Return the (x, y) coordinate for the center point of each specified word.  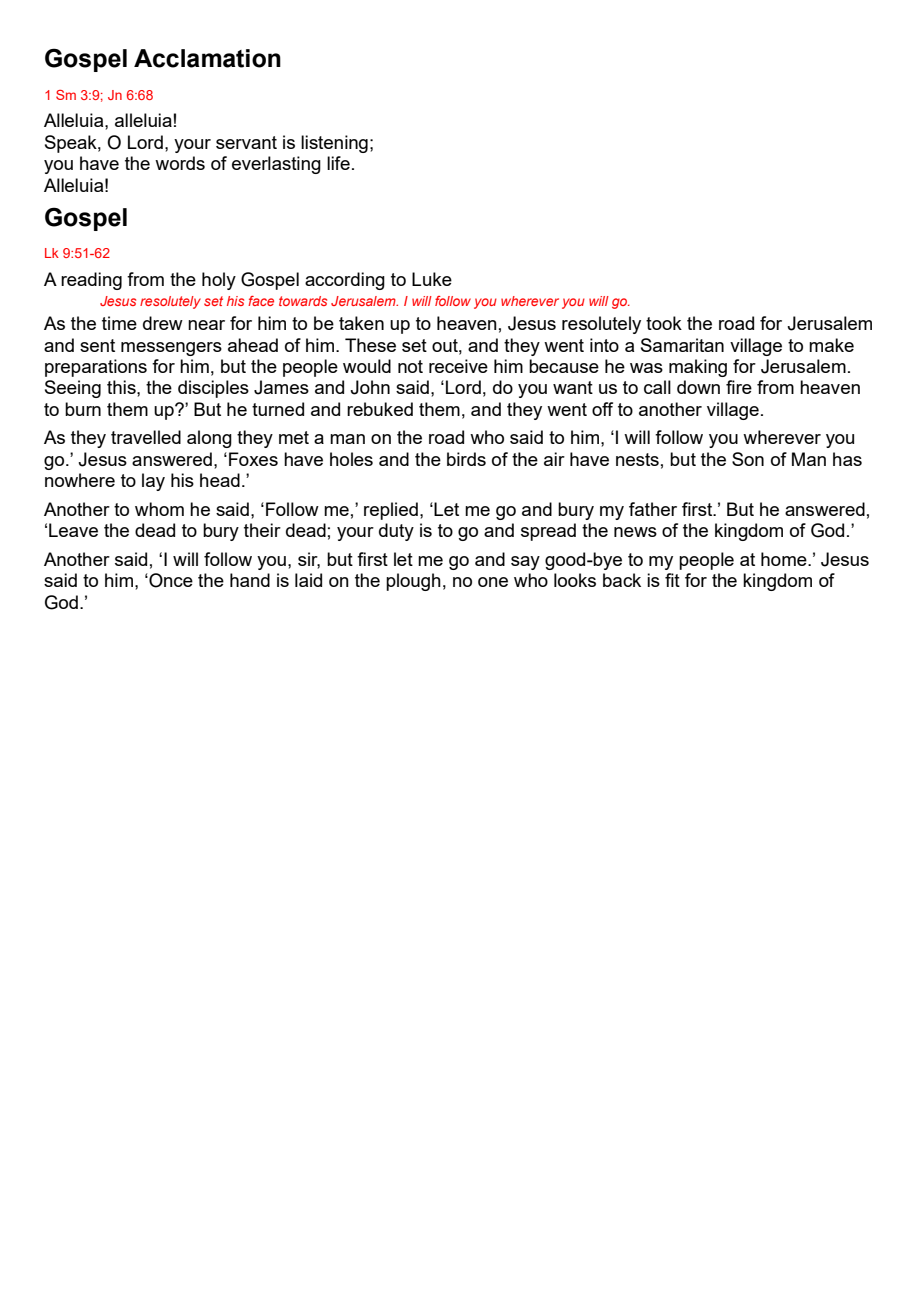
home (785, 559)
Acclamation (207, 58)
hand (250, 580)
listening (334, 144)
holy (219, 281)
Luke (432, 279)
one (493, 582)
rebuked (380, 409)
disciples (213, 389)
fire (739, 387)
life (338, 163)
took (664, 323)
